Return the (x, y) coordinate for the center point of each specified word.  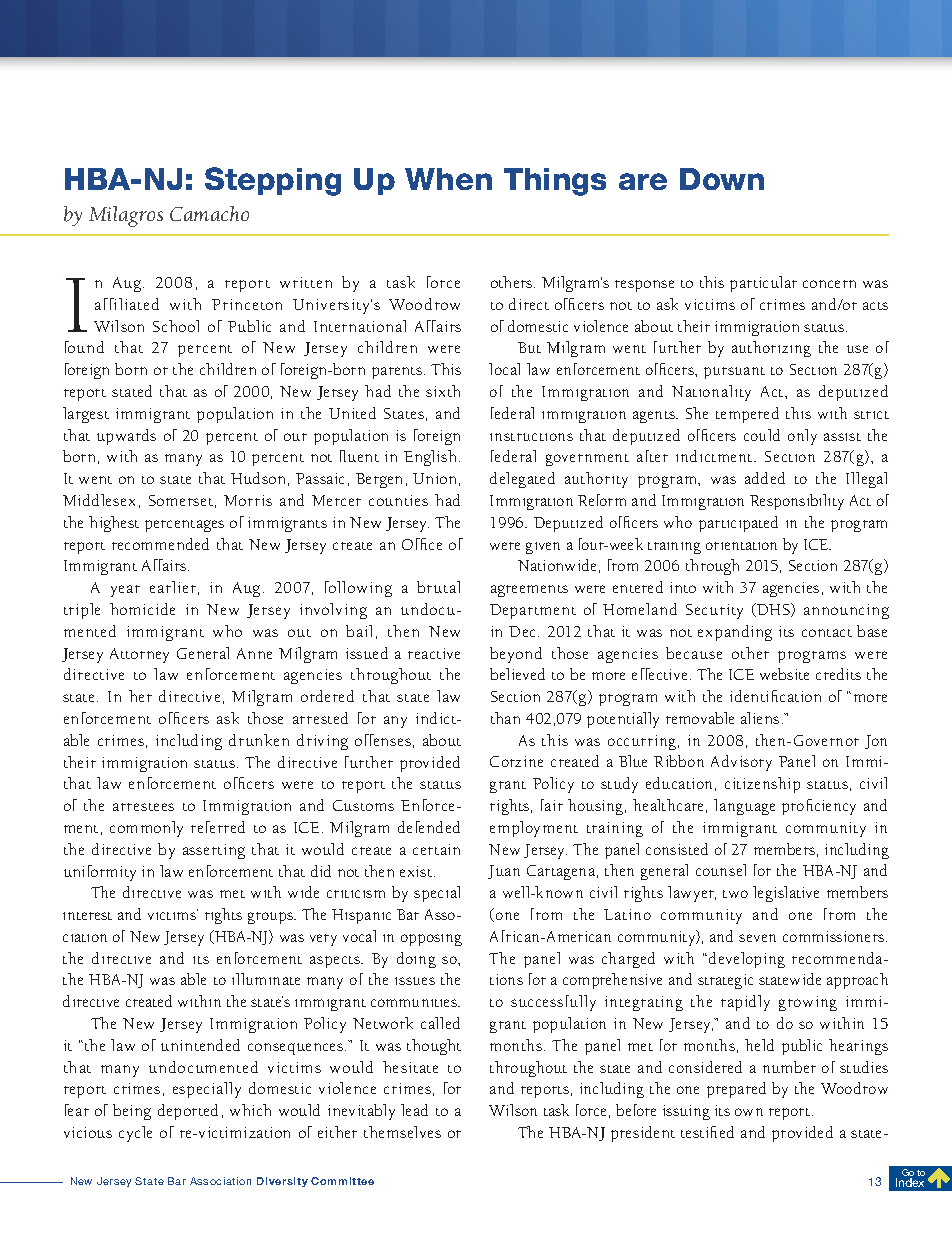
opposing (431, 940)
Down (722, 179)
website (784, 674)
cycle (135, 1134)
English (432, 458)
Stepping (273, 181)
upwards (126, 437)
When (448, 179)
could (762, 435)
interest (87, 916)
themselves (402, 1132)
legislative (786, 894)
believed (517, 674)
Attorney (139, 655)
